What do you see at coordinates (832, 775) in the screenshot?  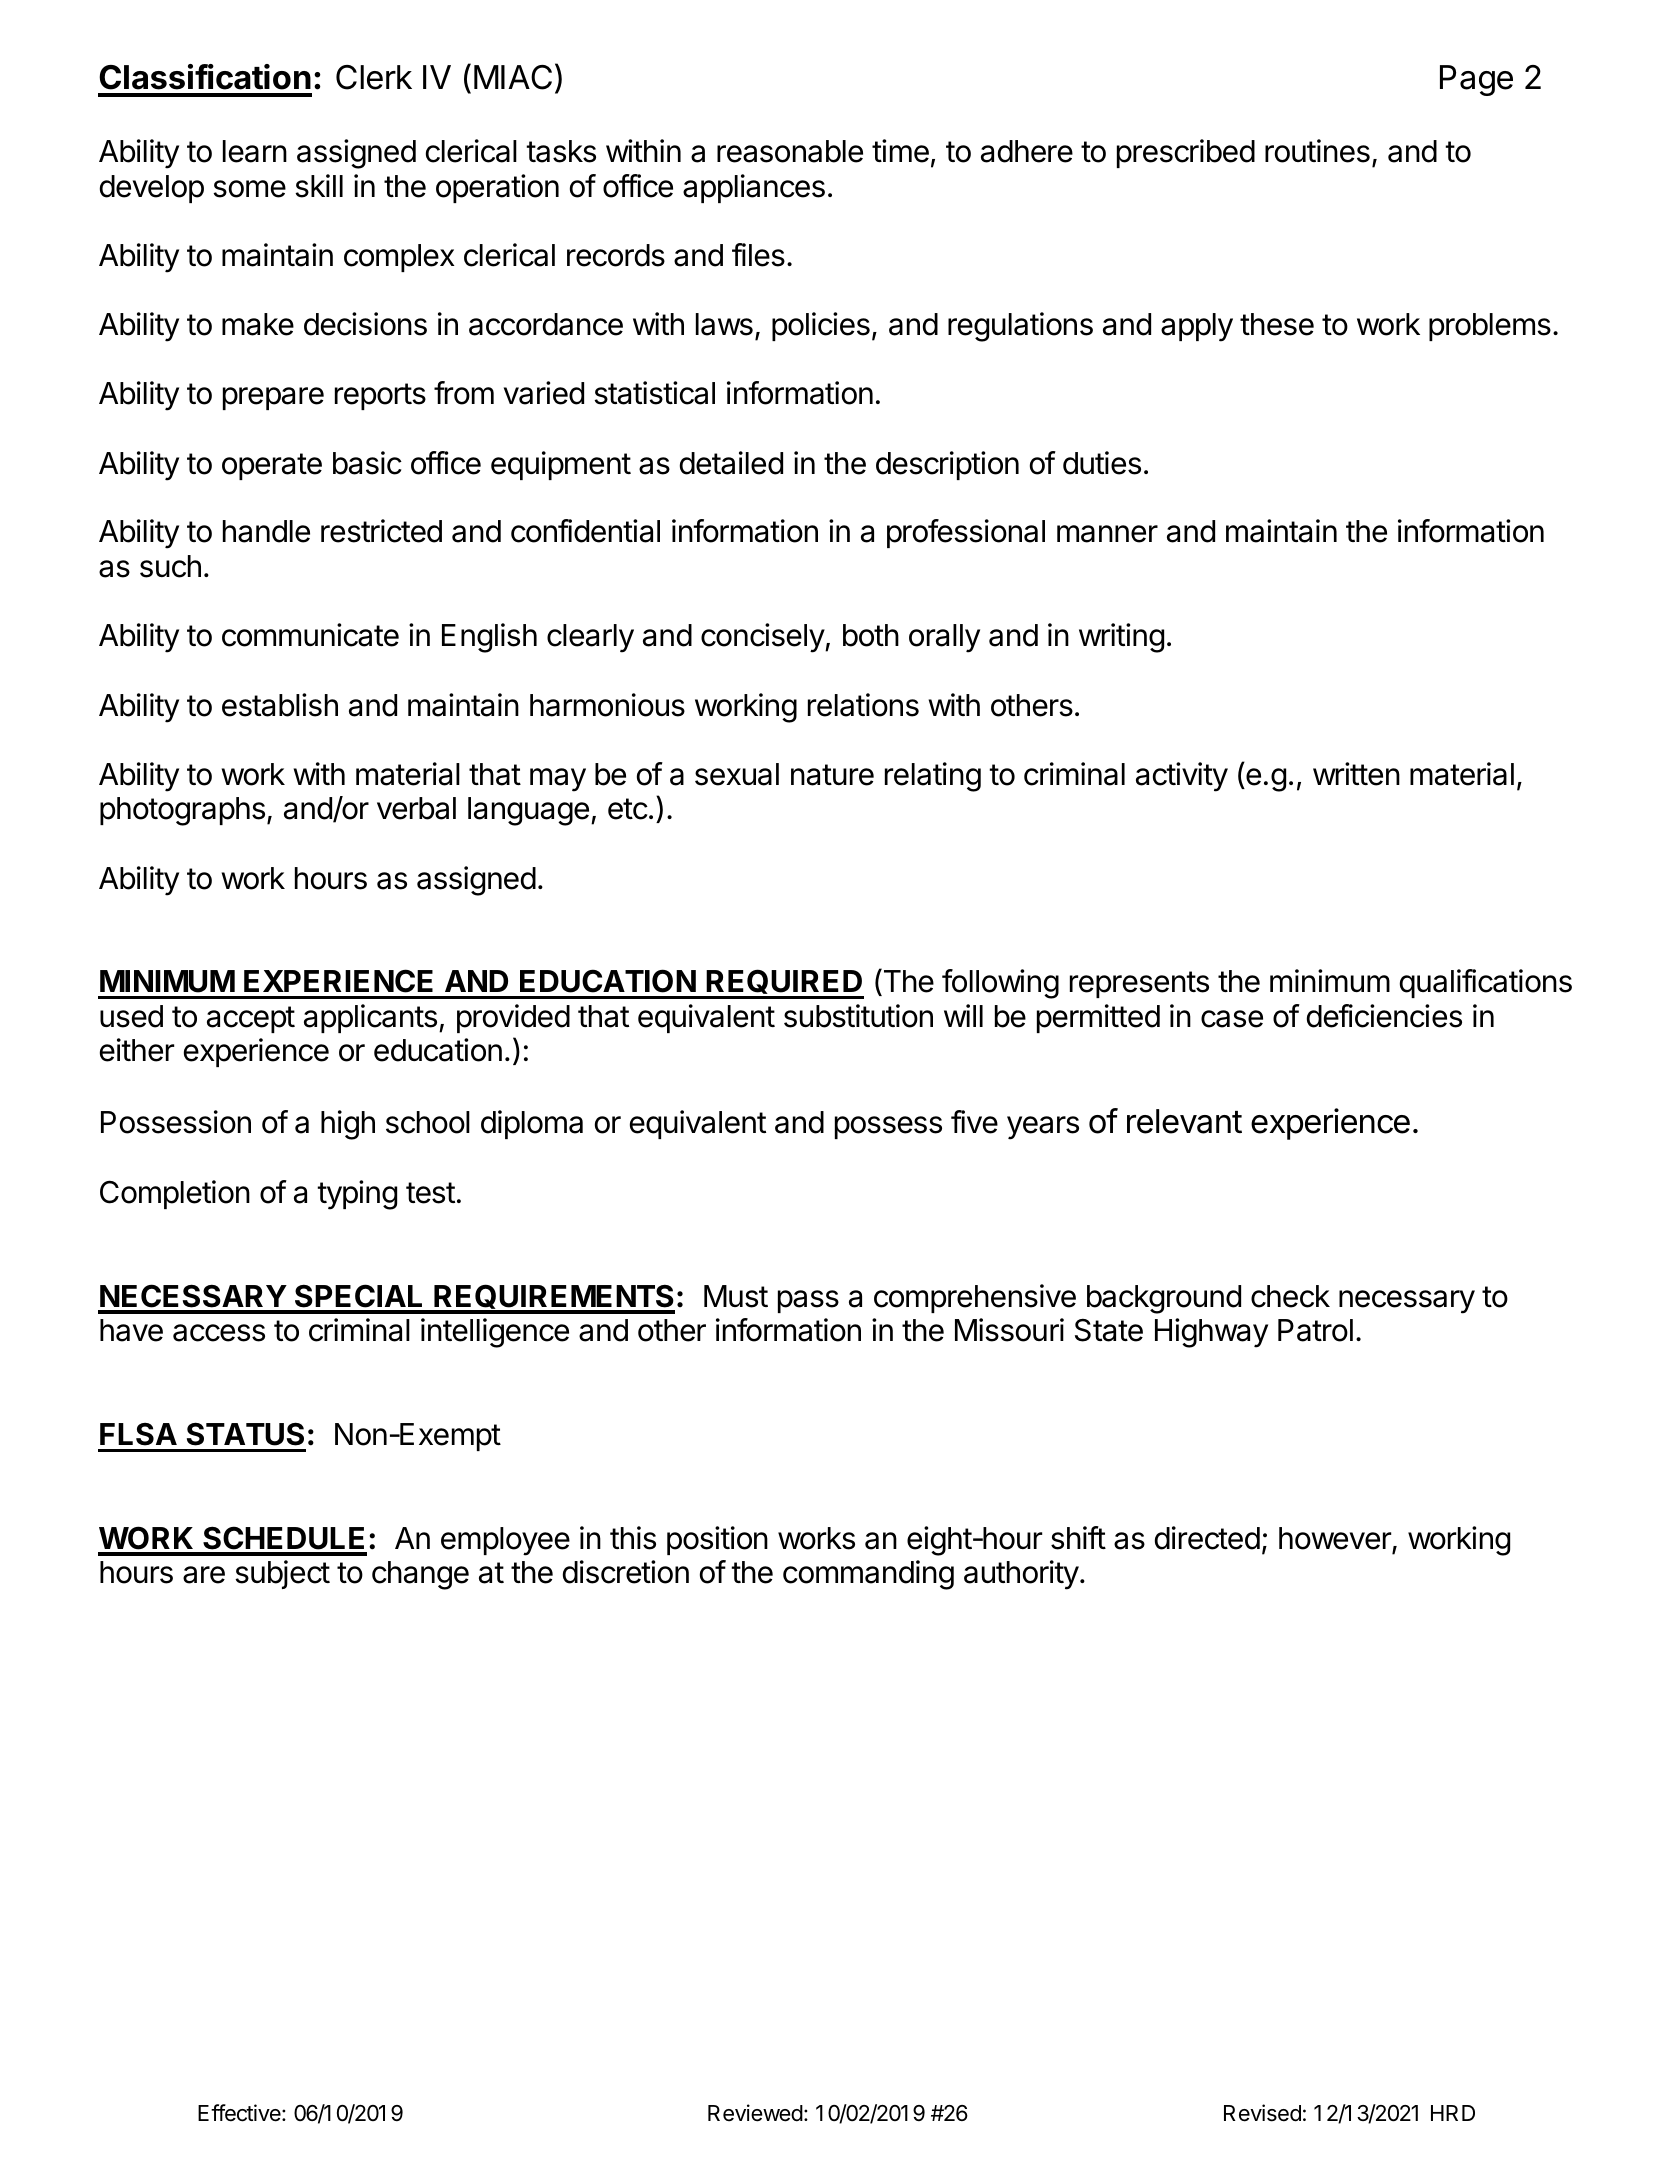 I see `nature` at bounding box center [832, 775].
